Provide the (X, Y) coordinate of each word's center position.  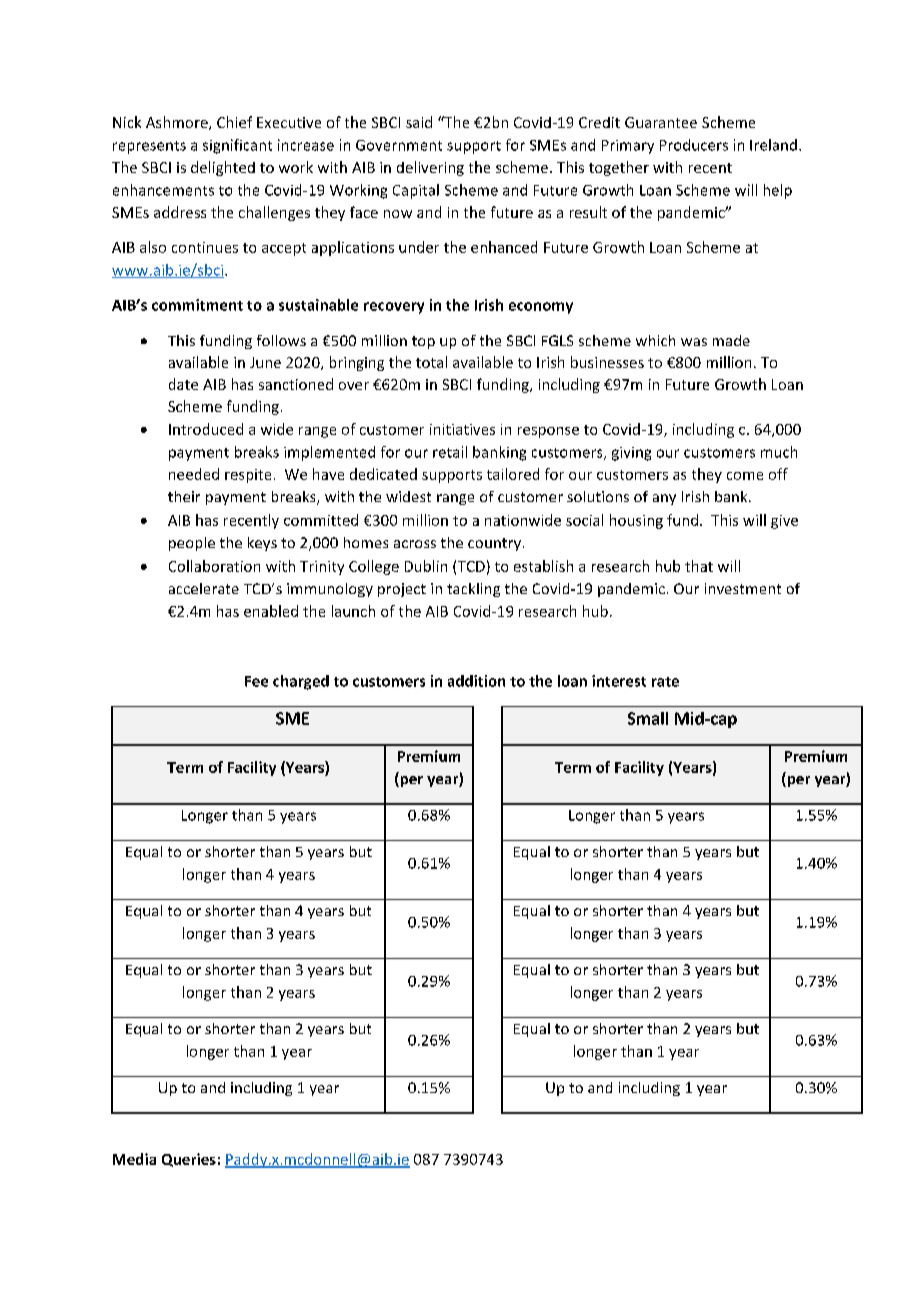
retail (450, 452)
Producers (694, 145)
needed (194, 474)
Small (648, 718)
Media (134, 1159)
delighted (223, 168)
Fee (256, 681)
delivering (430, 168)
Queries (189, 1160)
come (745, 476)
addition (476, 681)
